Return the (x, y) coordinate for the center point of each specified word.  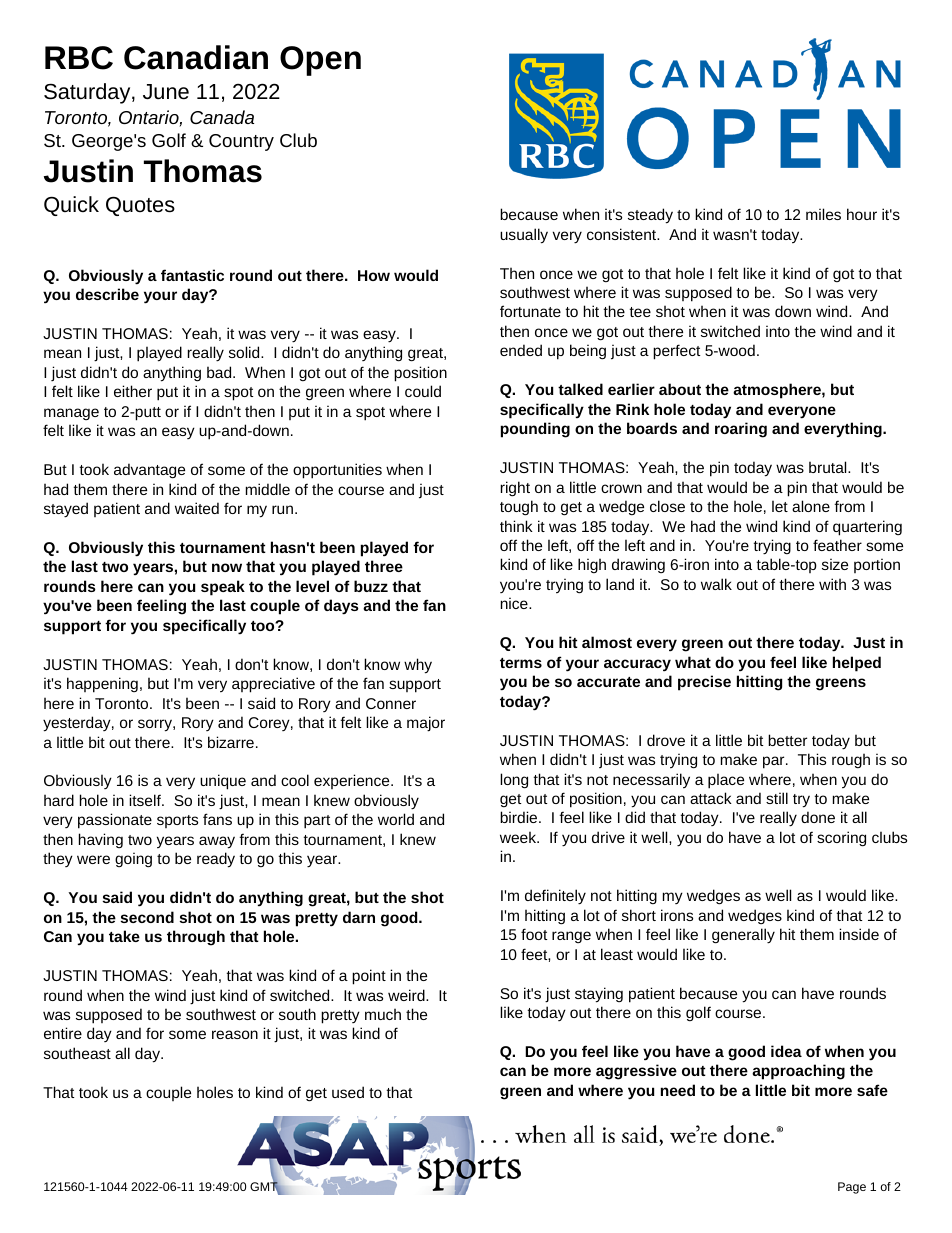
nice (515, 603)
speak (223, 588)
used (348, 1092)
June (166, 92)
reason (235, 1034)
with (832, 584)
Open (320, 61)
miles (823, 214)
